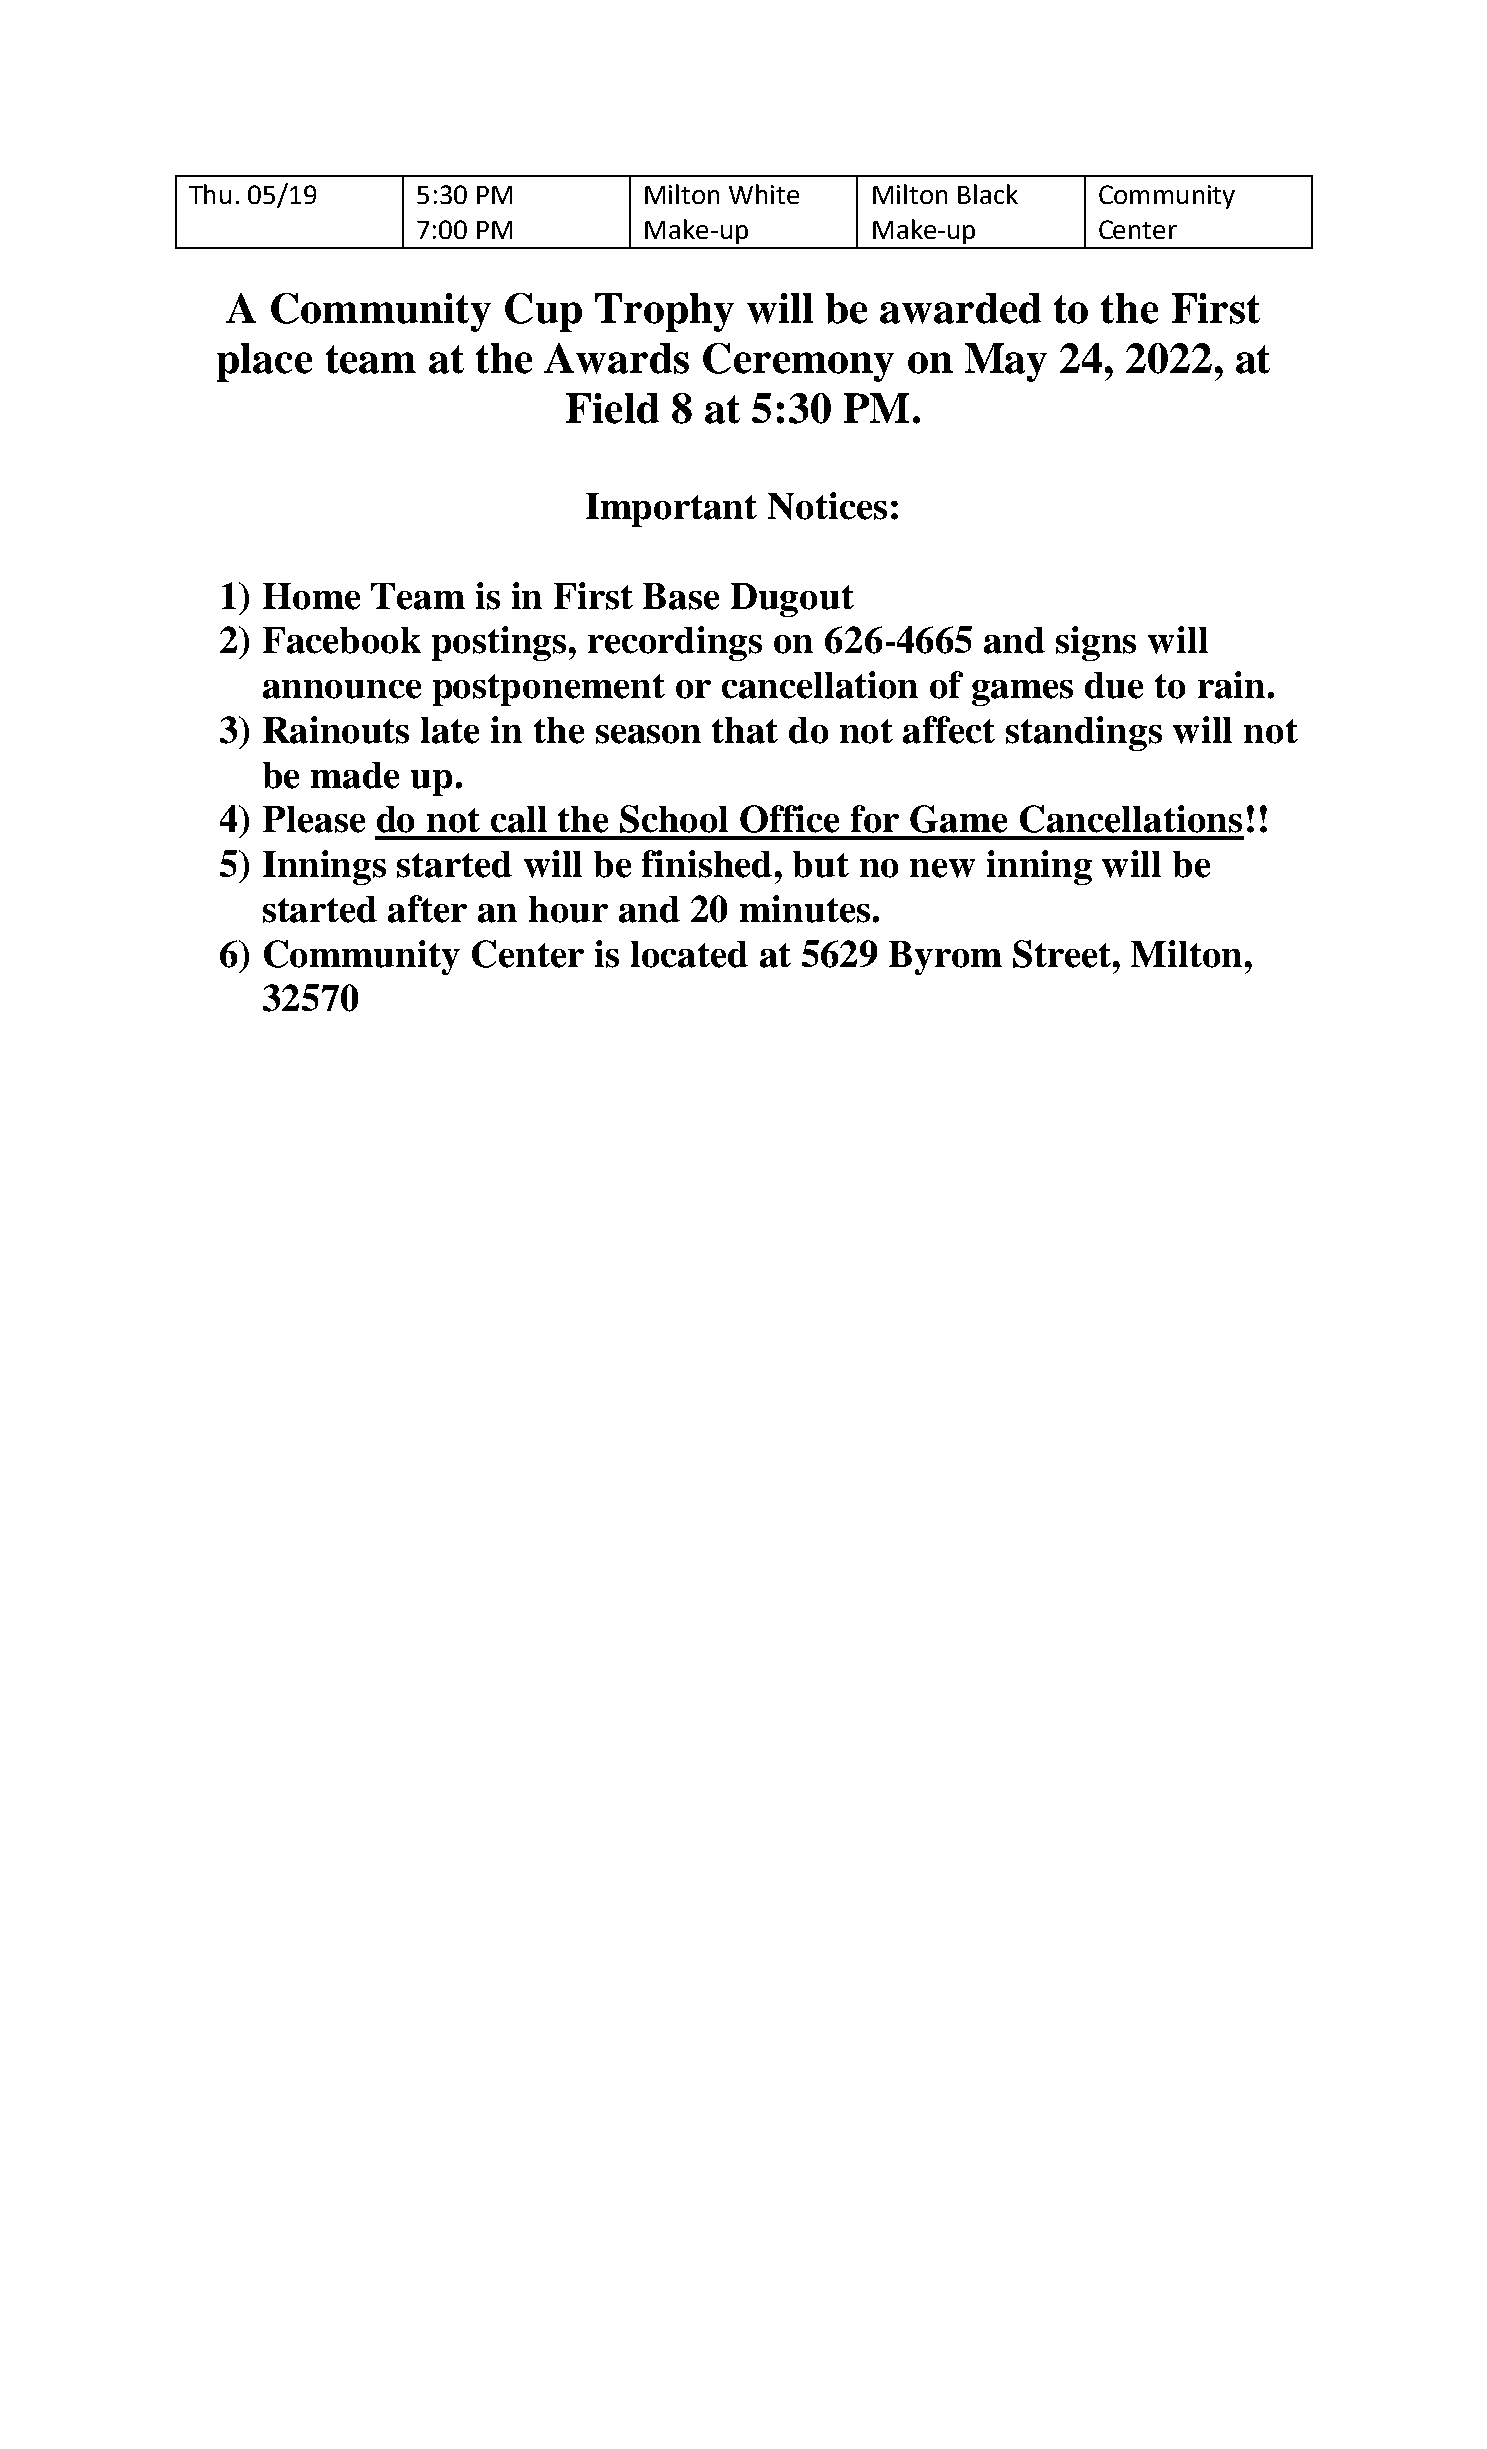  I want to click on White, so click(764, 194).
